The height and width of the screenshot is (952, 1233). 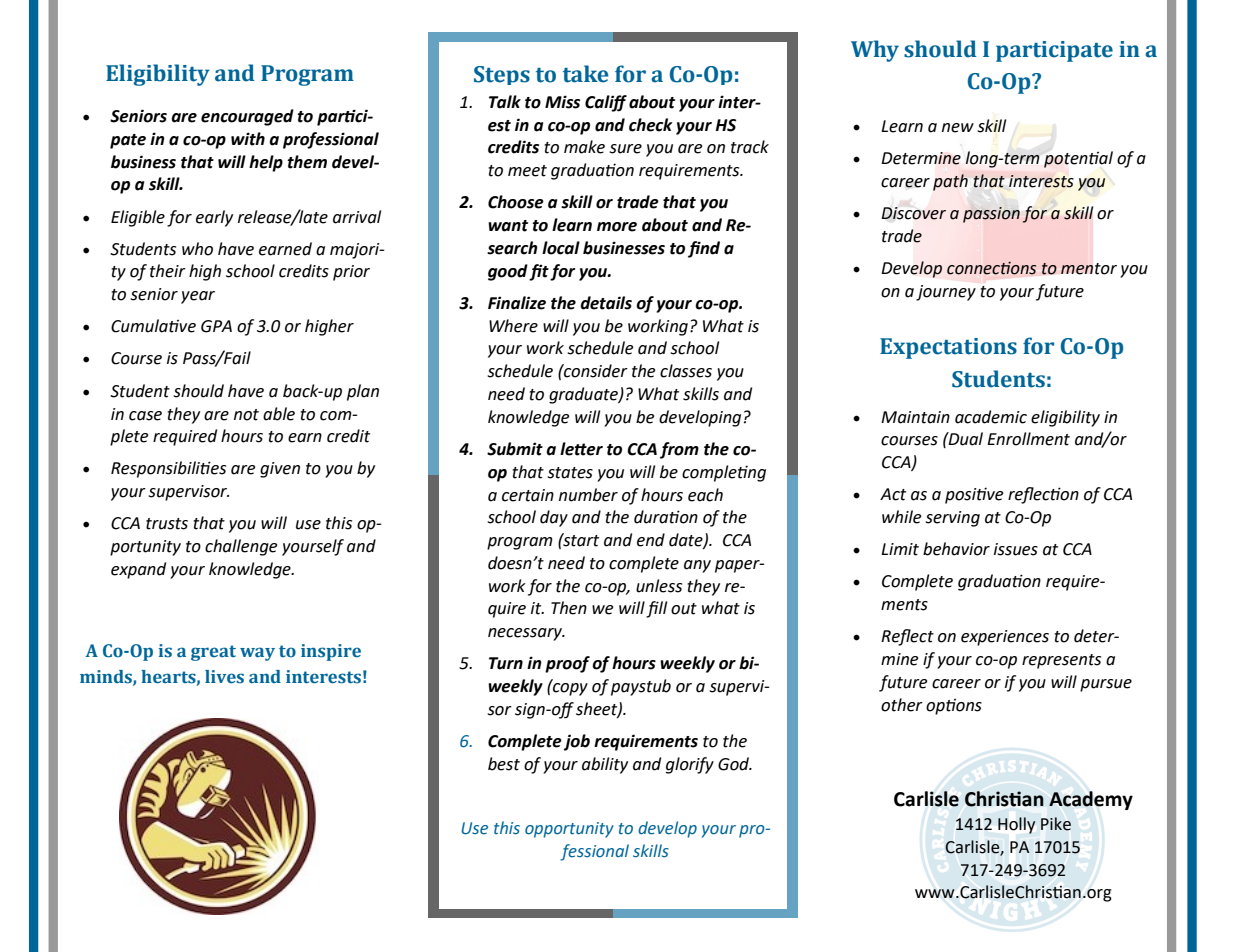 I want to click on journey, so click(x=946, y=293).
